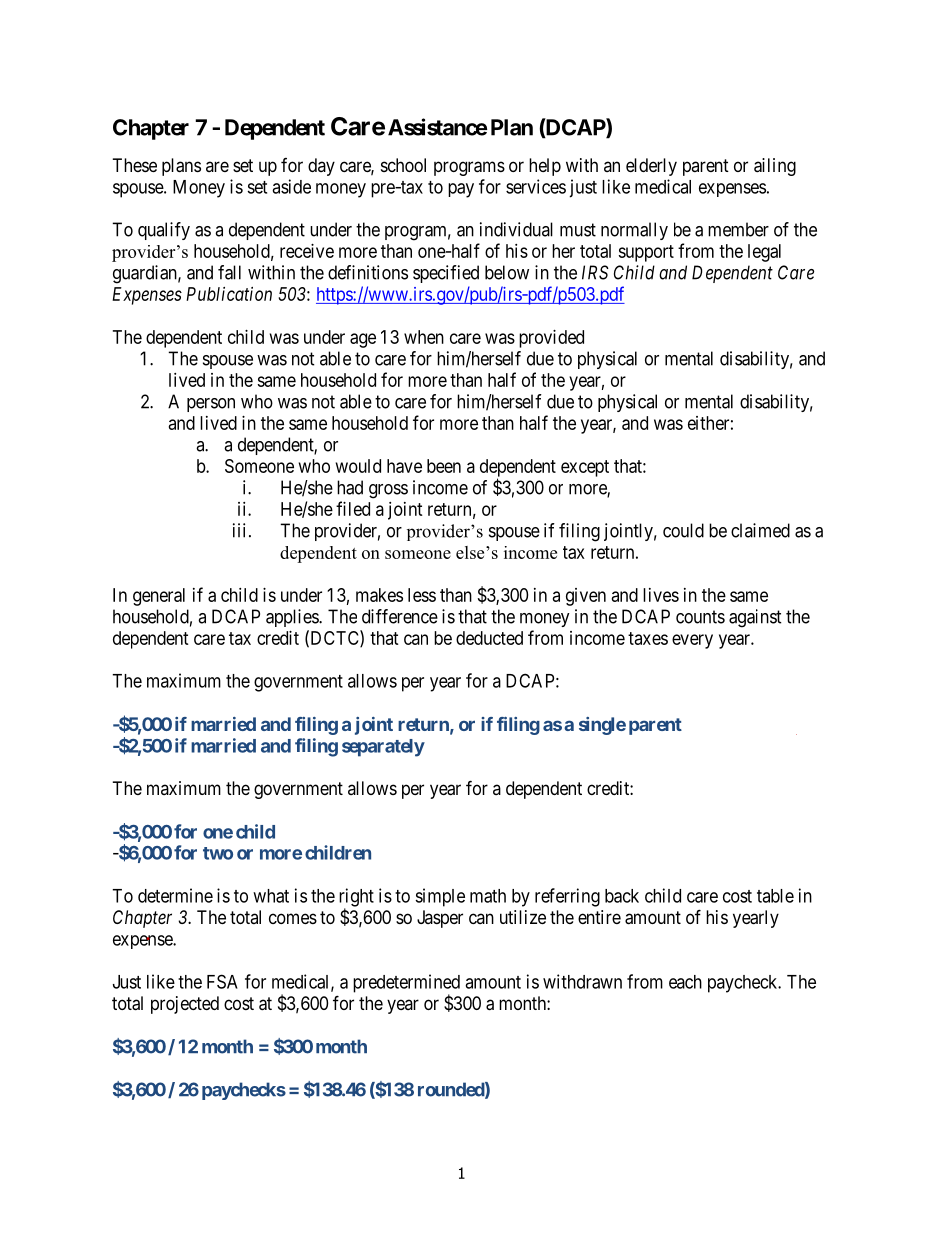 The width and height of the screenshot is (952, 1233). Describe the element at coordinates (383, 748) in the screenshot. I see `separately` at that location.
